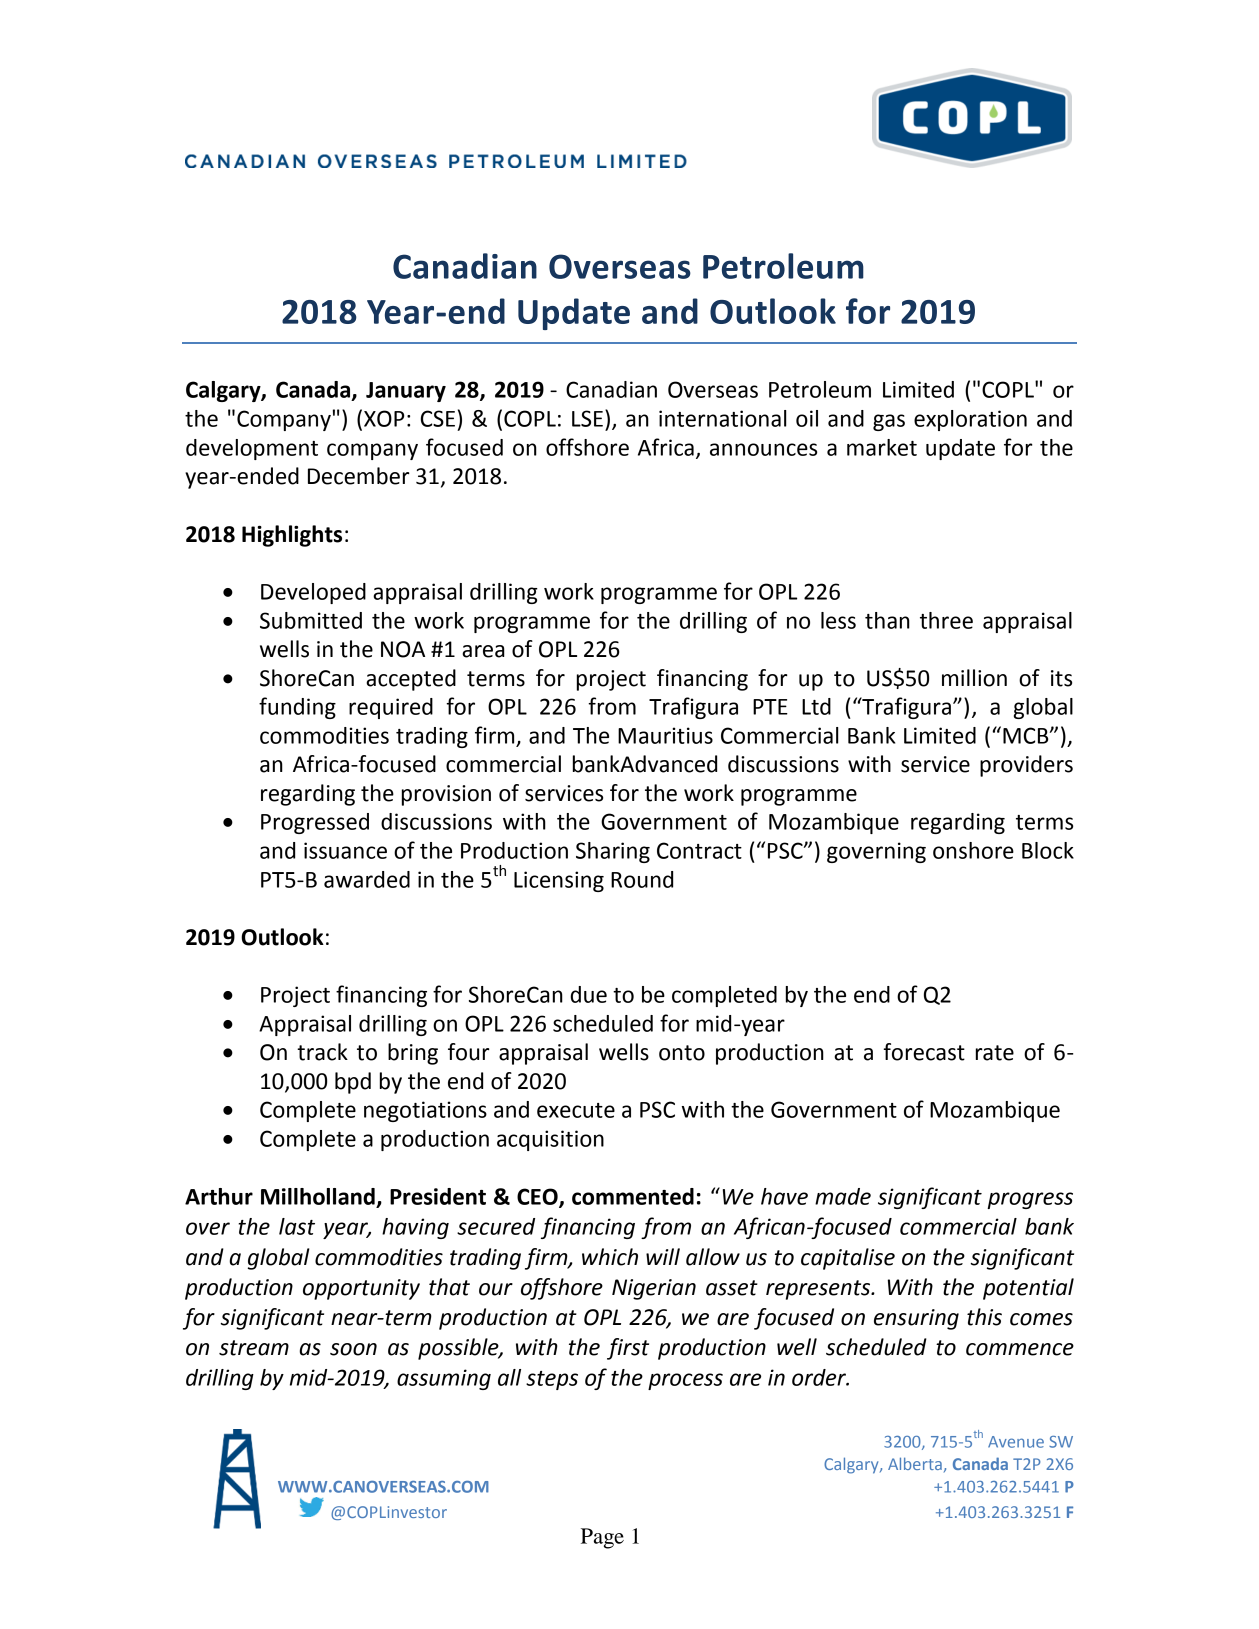 The width and height of the page is (1259, 1629). What do you see at coordinates (915, 1463) in the page?
I see `Alberta` at bounding box center [915, 1463].
